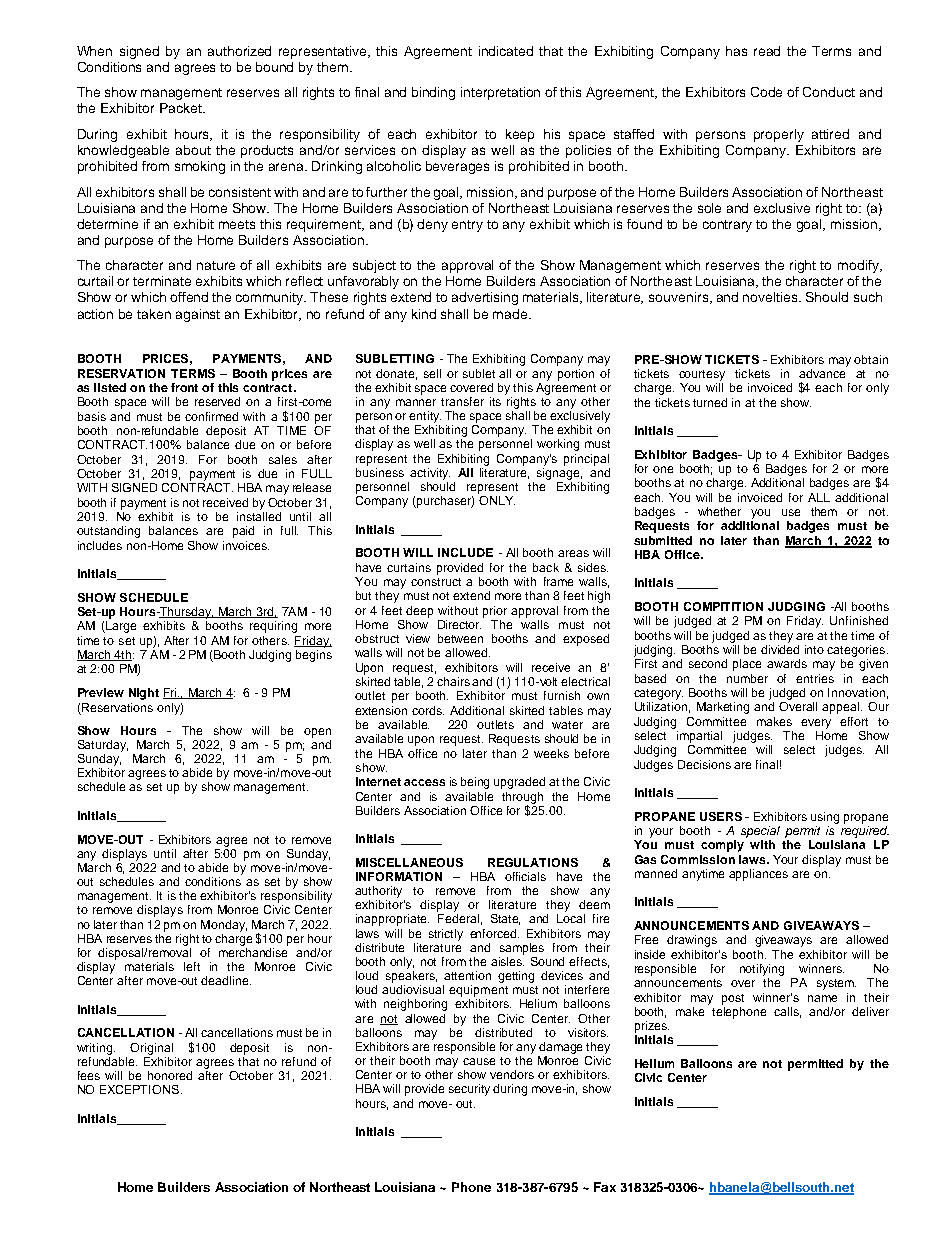  I want to click on Packet, so click(182, 108).
